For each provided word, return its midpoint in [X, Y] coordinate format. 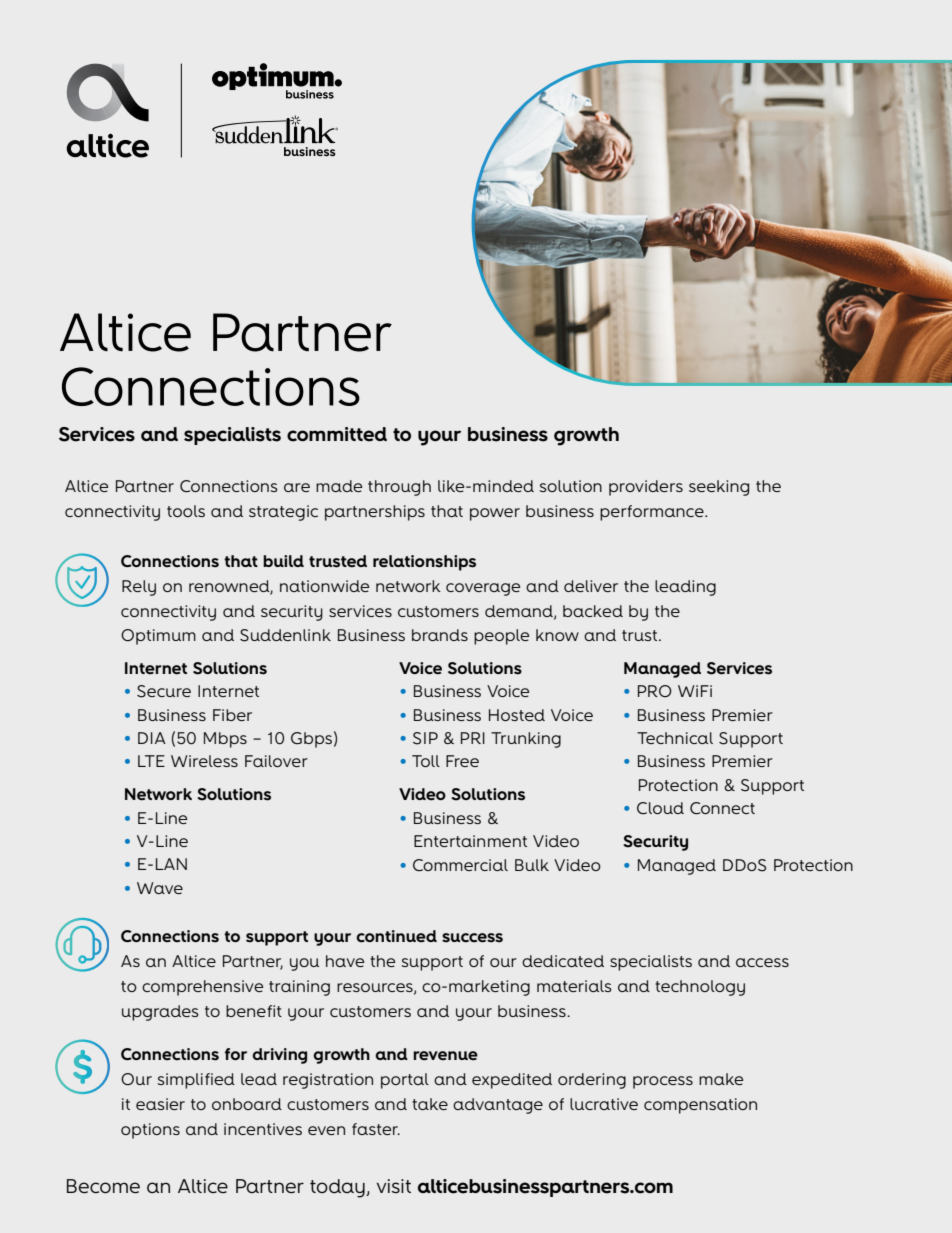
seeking [719, 488]
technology [700, 988]
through [399, 488]
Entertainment [470, 841]
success [472, 938]
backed [593, 611]
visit [393, 1186]
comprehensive [202, 988]
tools [186, 511]
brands [440, 635]
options [150, 1131]
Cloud [660, 808]
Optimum [158, 637]
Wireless [204, 761]
